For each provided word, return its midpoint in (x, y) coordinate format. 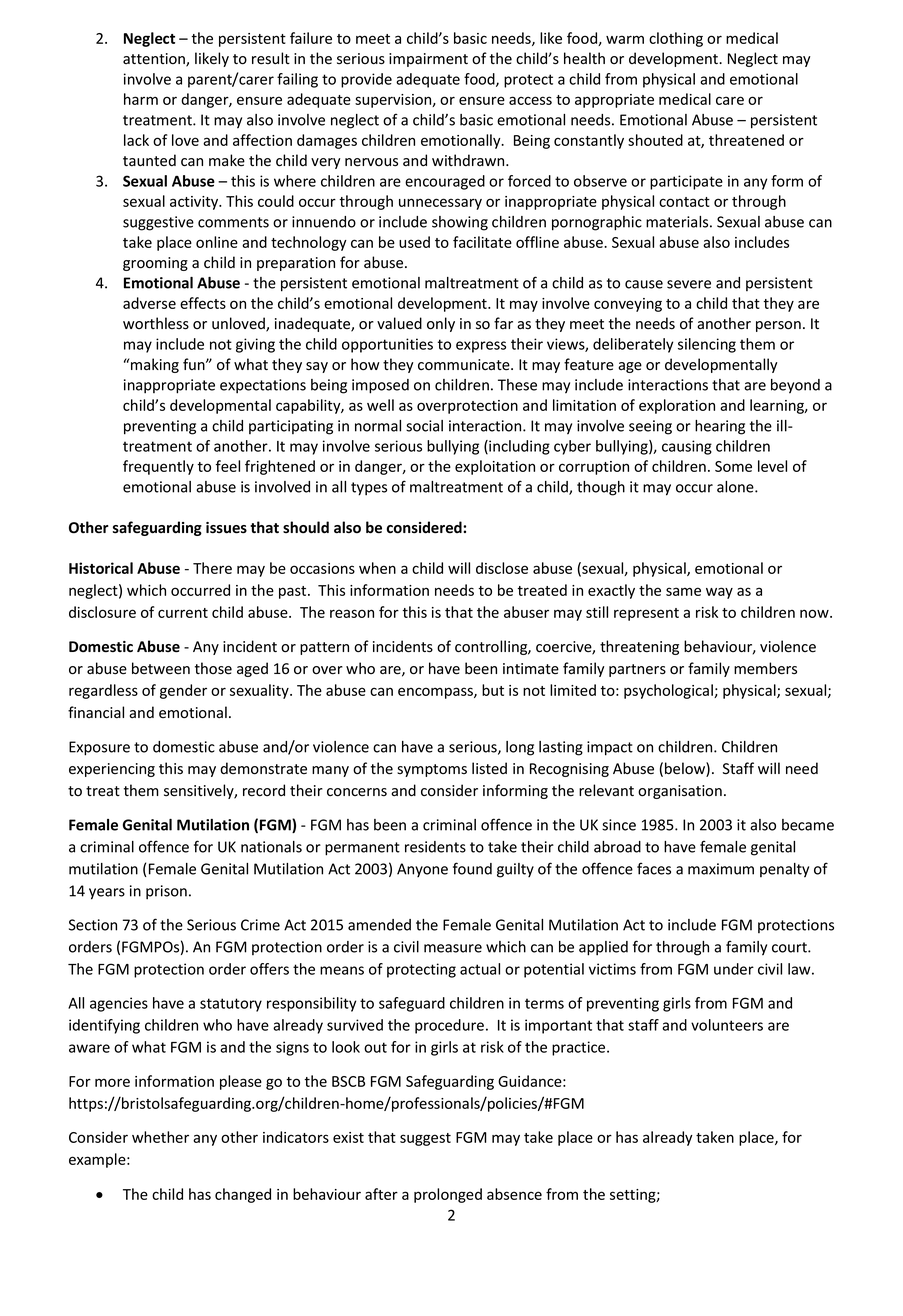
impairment (428, 60)
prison (166, 892)
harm (141, 99)
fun (195, 364)
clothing (676, 39)
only (441, 324)
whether (160, 1137)
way (719, 593)
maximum (721, 869)
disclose (502, 568)
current (183, 613)
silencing (707, 345)
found (472, 868)
